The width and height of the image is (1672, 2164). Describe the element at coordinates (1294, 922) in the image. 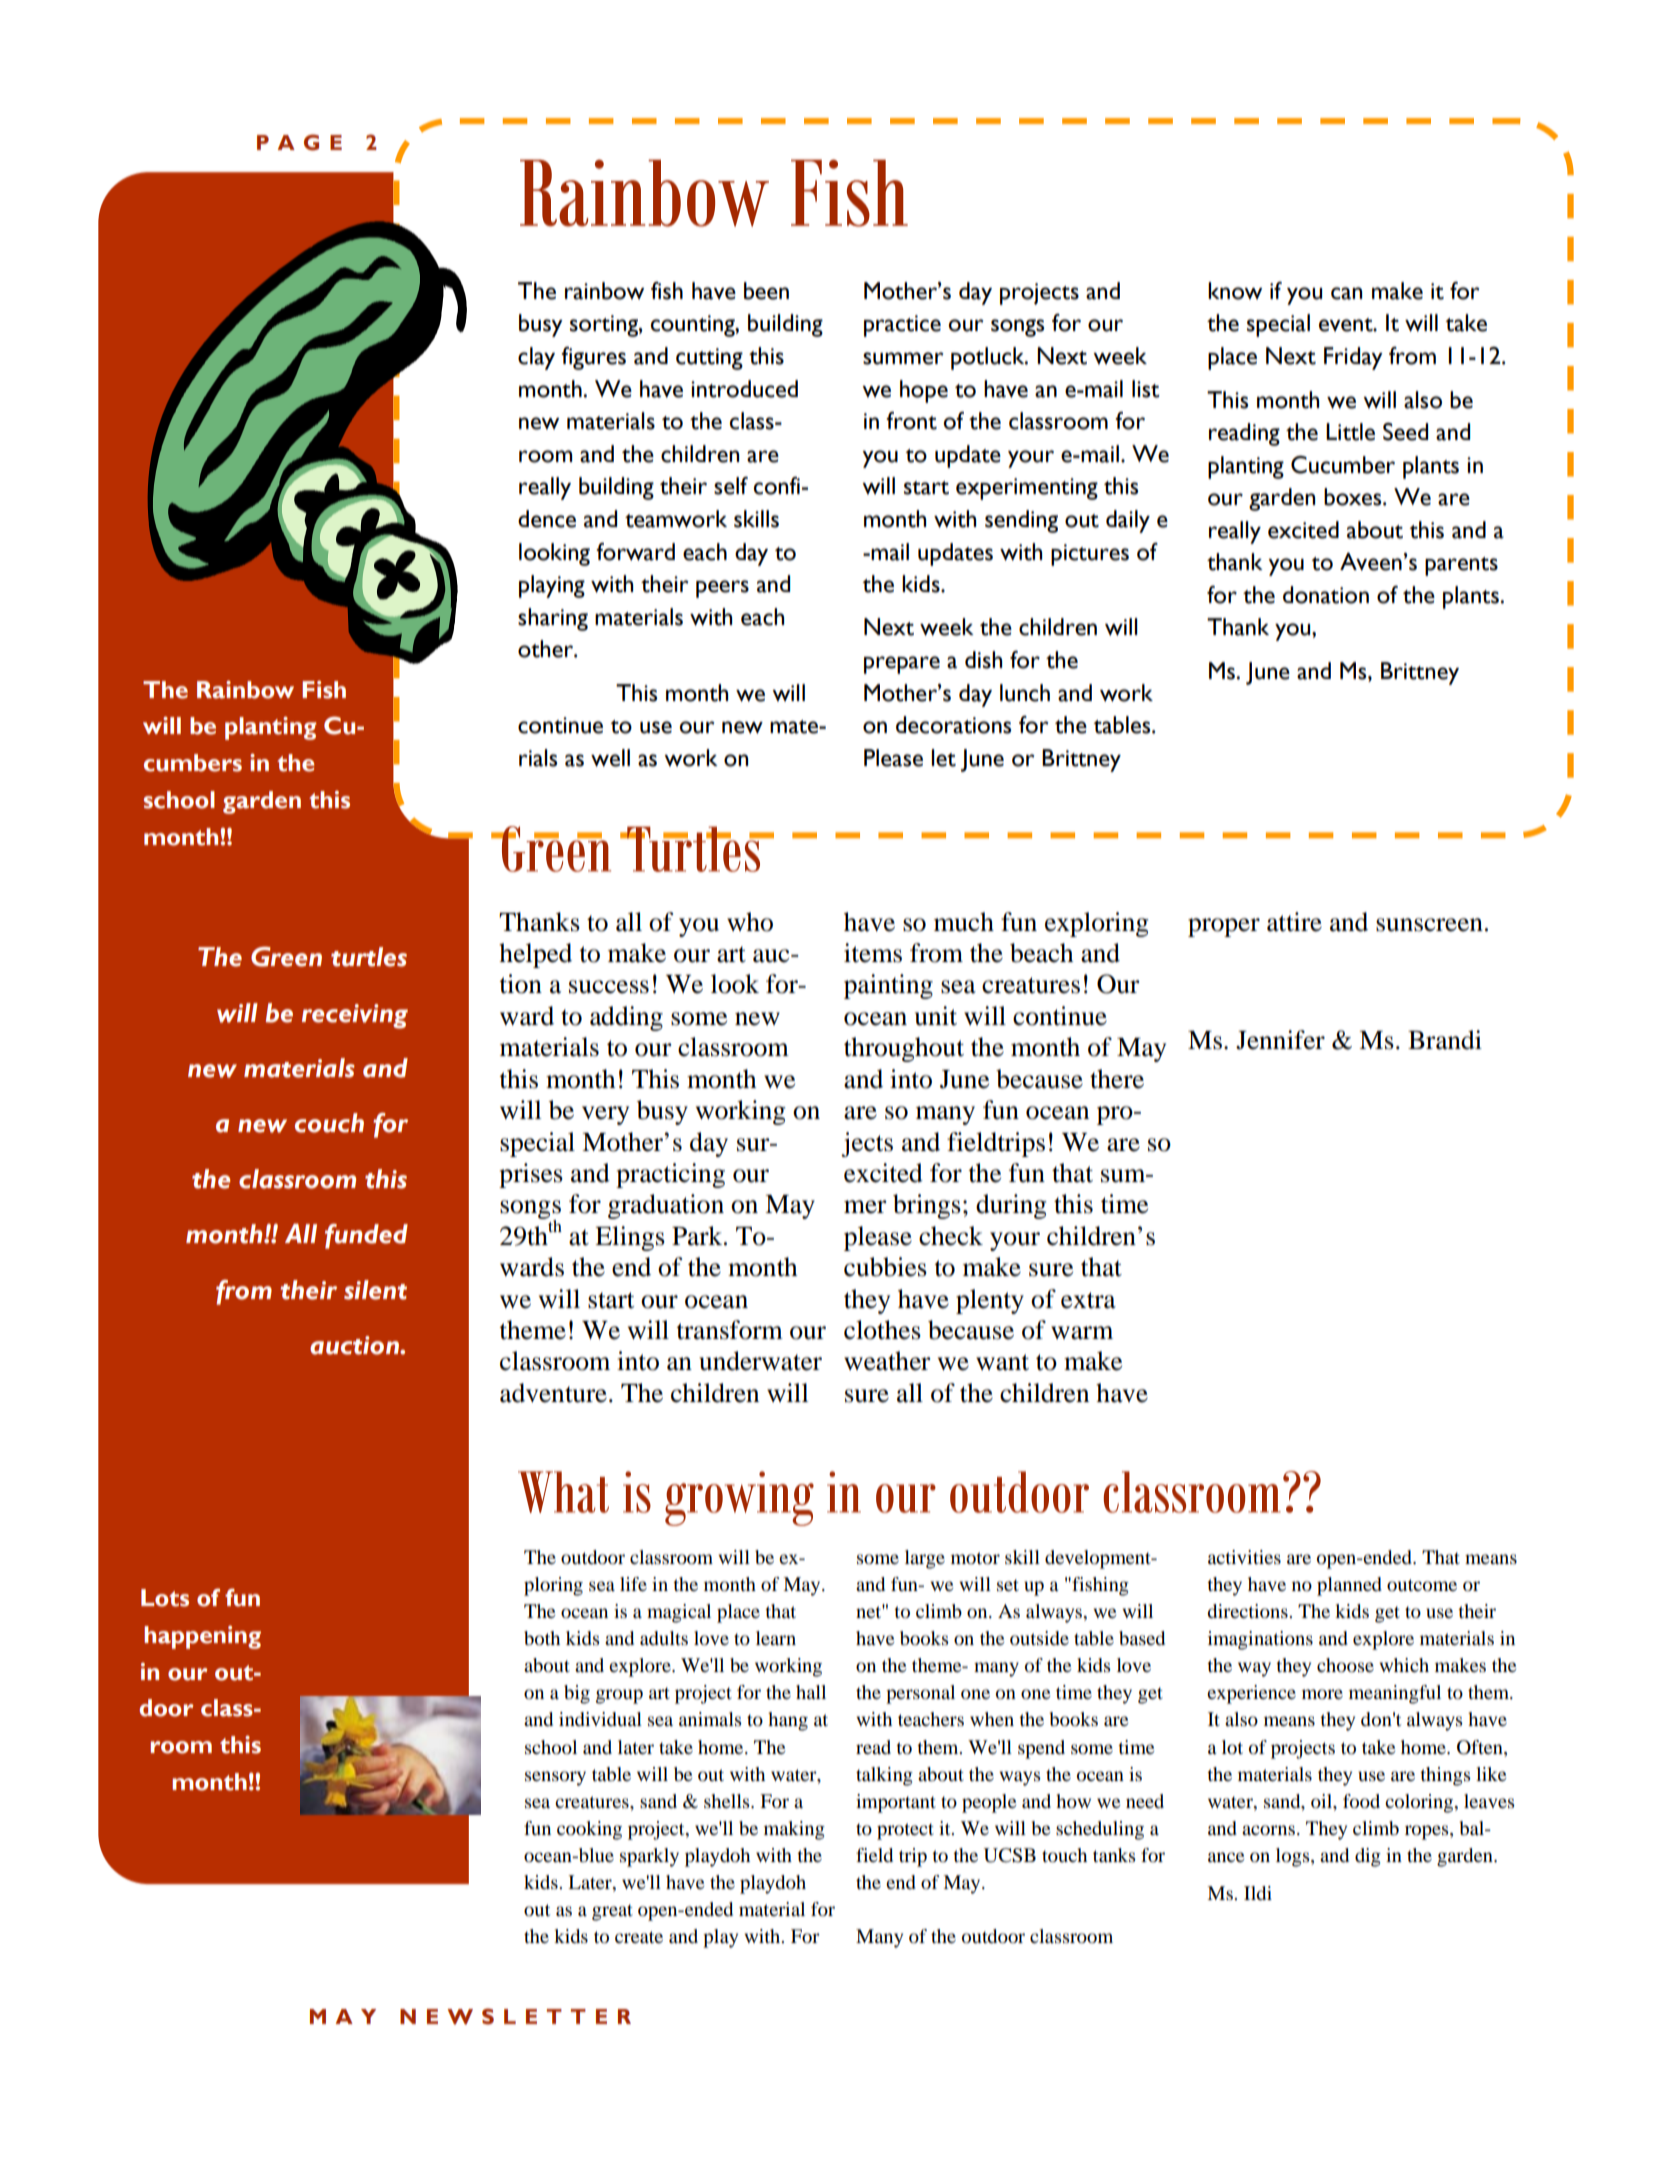

I see `attire` at that location.
